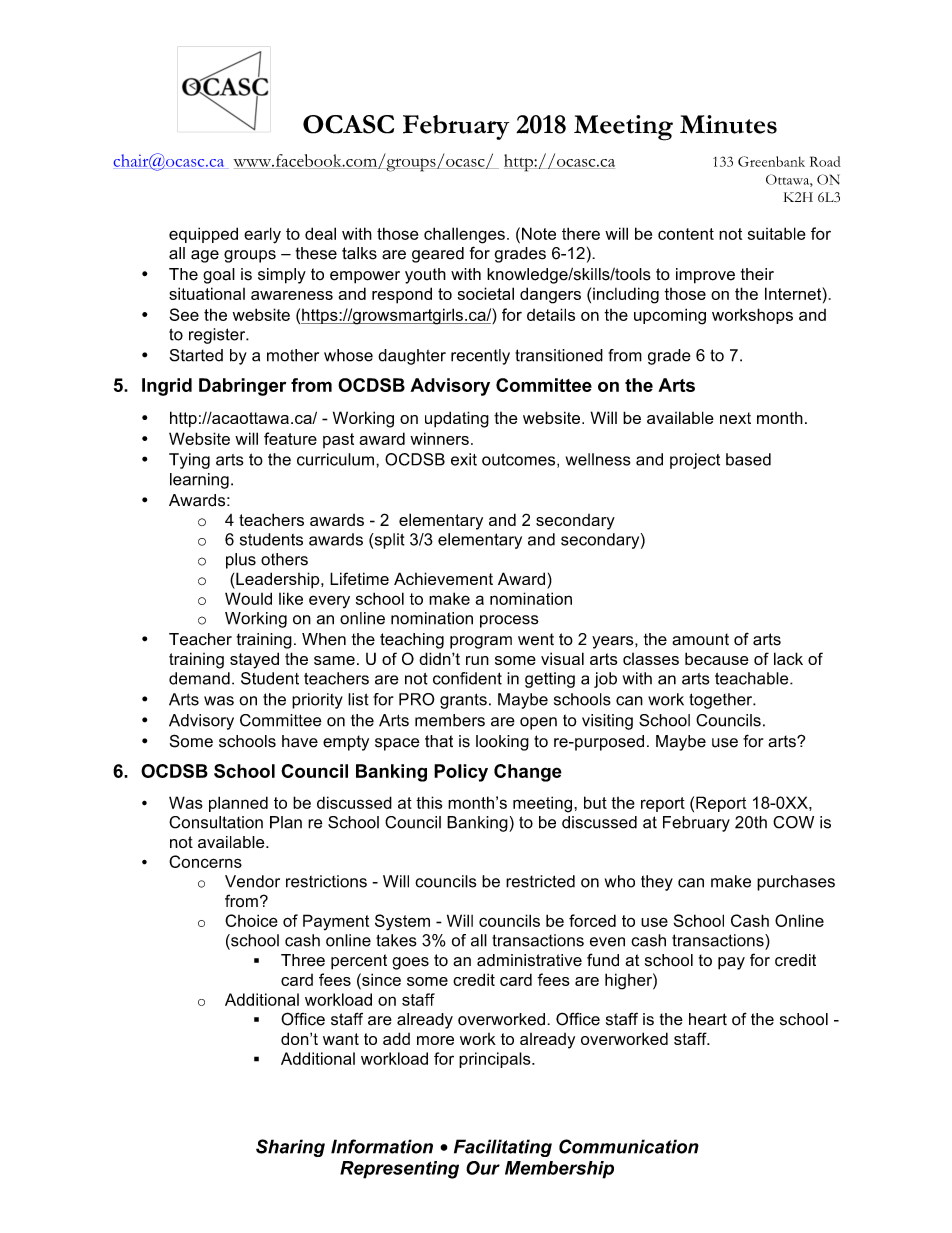  Describe the element at coordinates (629, 1146) in the screenshot. I see `Communication` at that location.
